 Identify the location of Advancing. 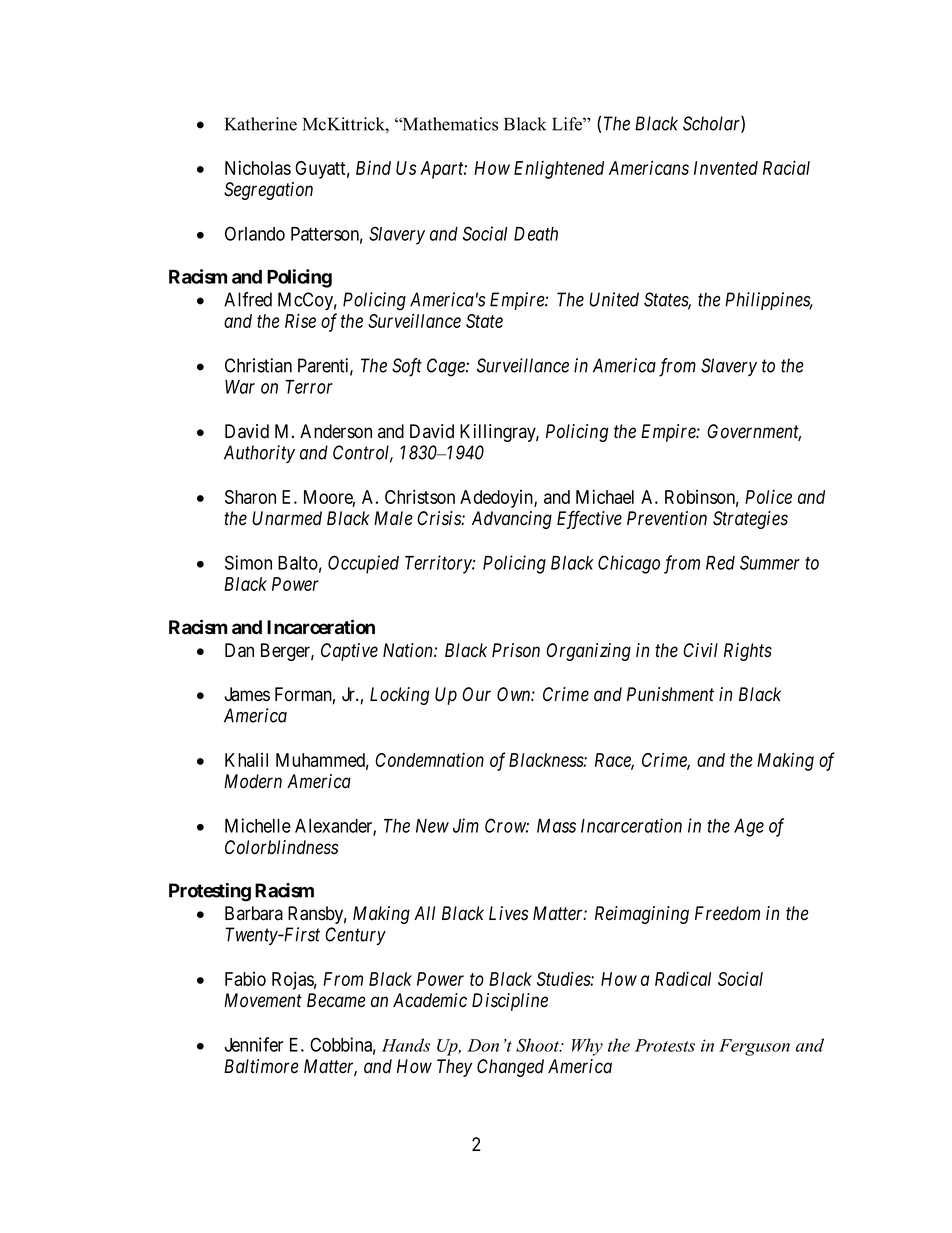
(512, 520).
